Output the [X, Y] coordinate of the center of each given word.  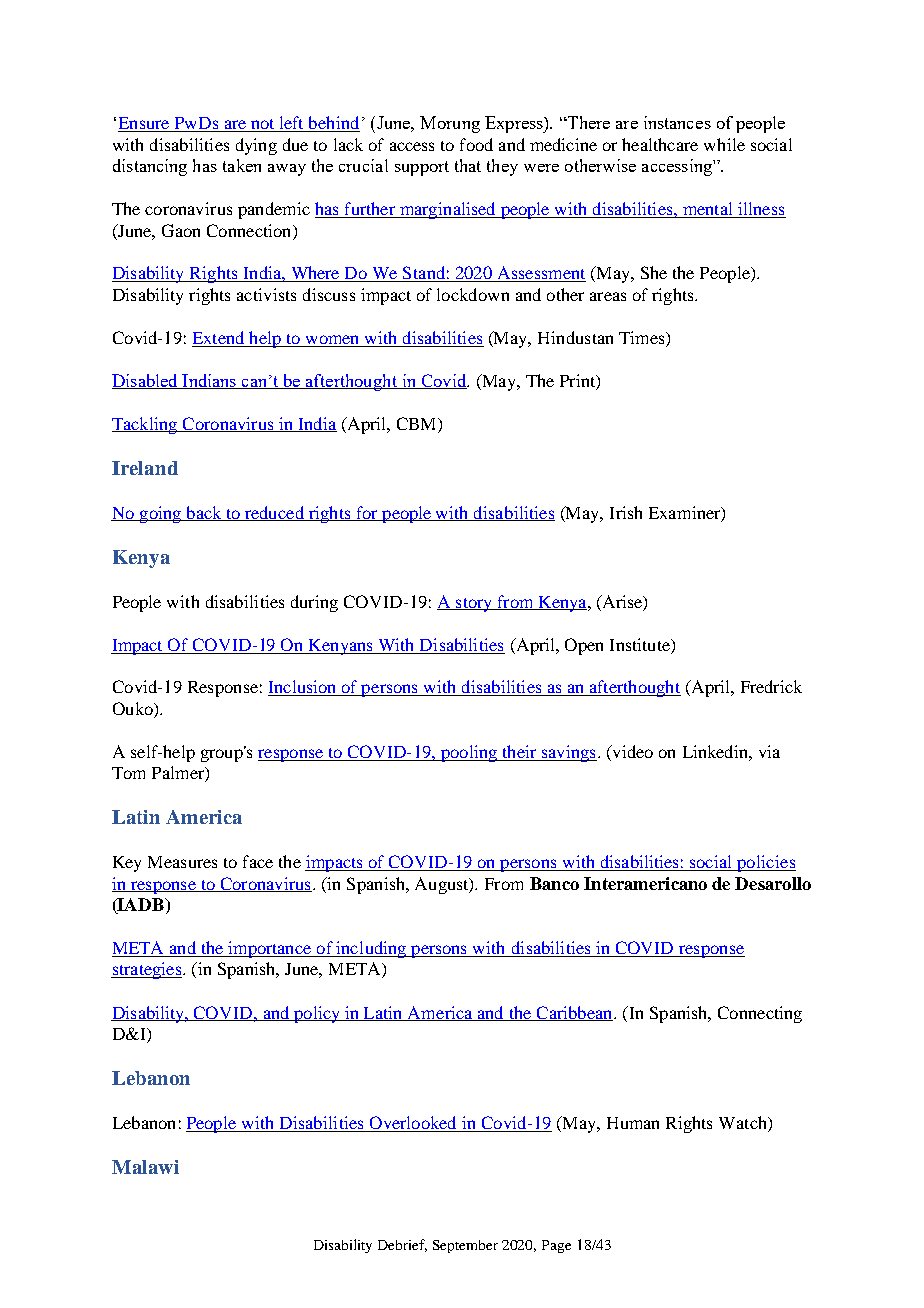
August [443, 885]
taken [242, 165]
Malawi [145, 1167]
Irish [626, 512]
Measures [182, 862]
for [367, 513]
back [204, 513]
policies [765, 863]
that [468, 165]
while [724, 144]
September [465, 1246]
